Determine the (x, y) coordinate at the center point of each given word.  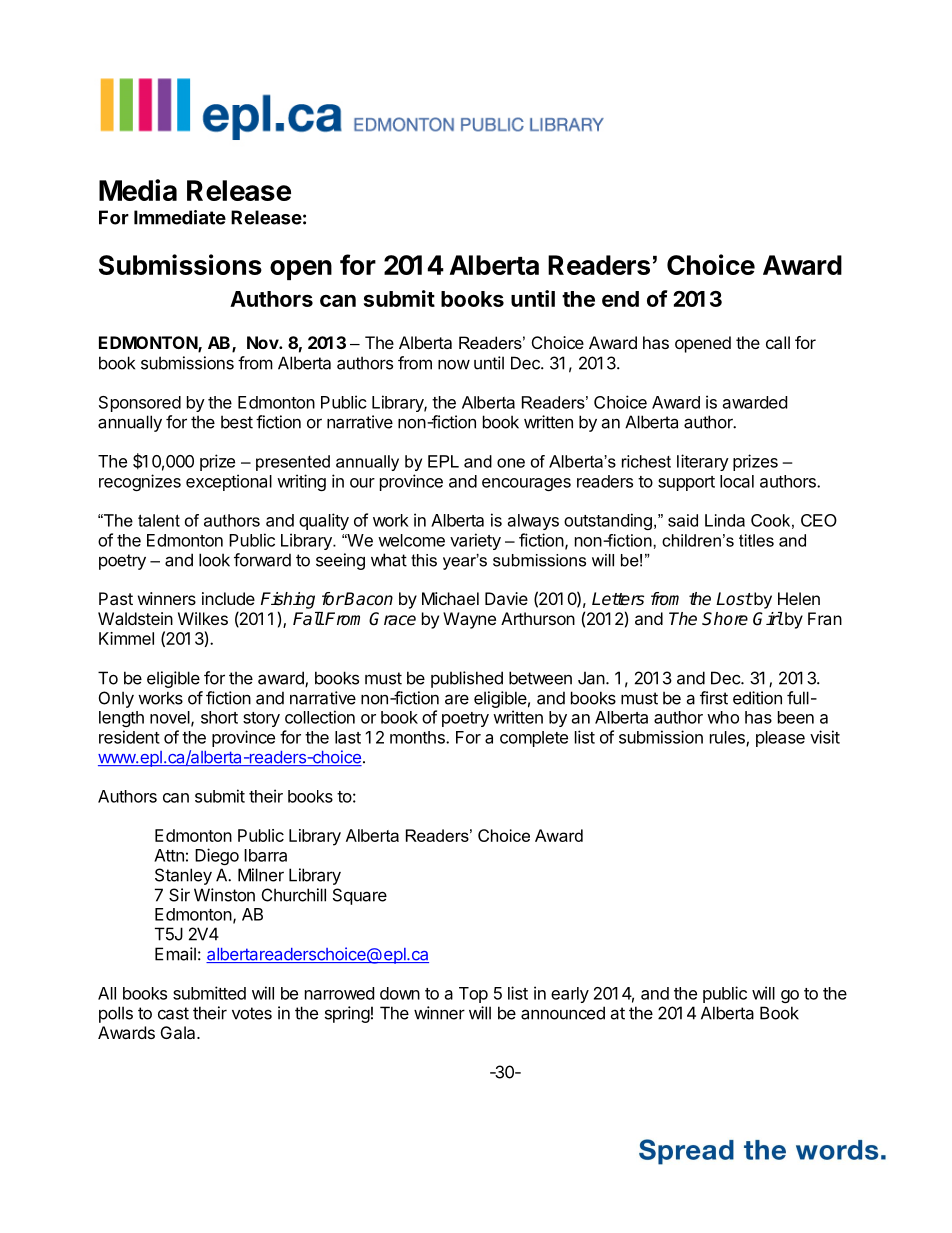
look (214, 560)
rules (728, 738)
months (418, 737)
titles (756, 540)
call (778, 342)
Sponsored (140, 404)
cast (173, 1013)
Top (473, 995)
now (454, 364)
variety (475, 541)
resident (129, 737)
